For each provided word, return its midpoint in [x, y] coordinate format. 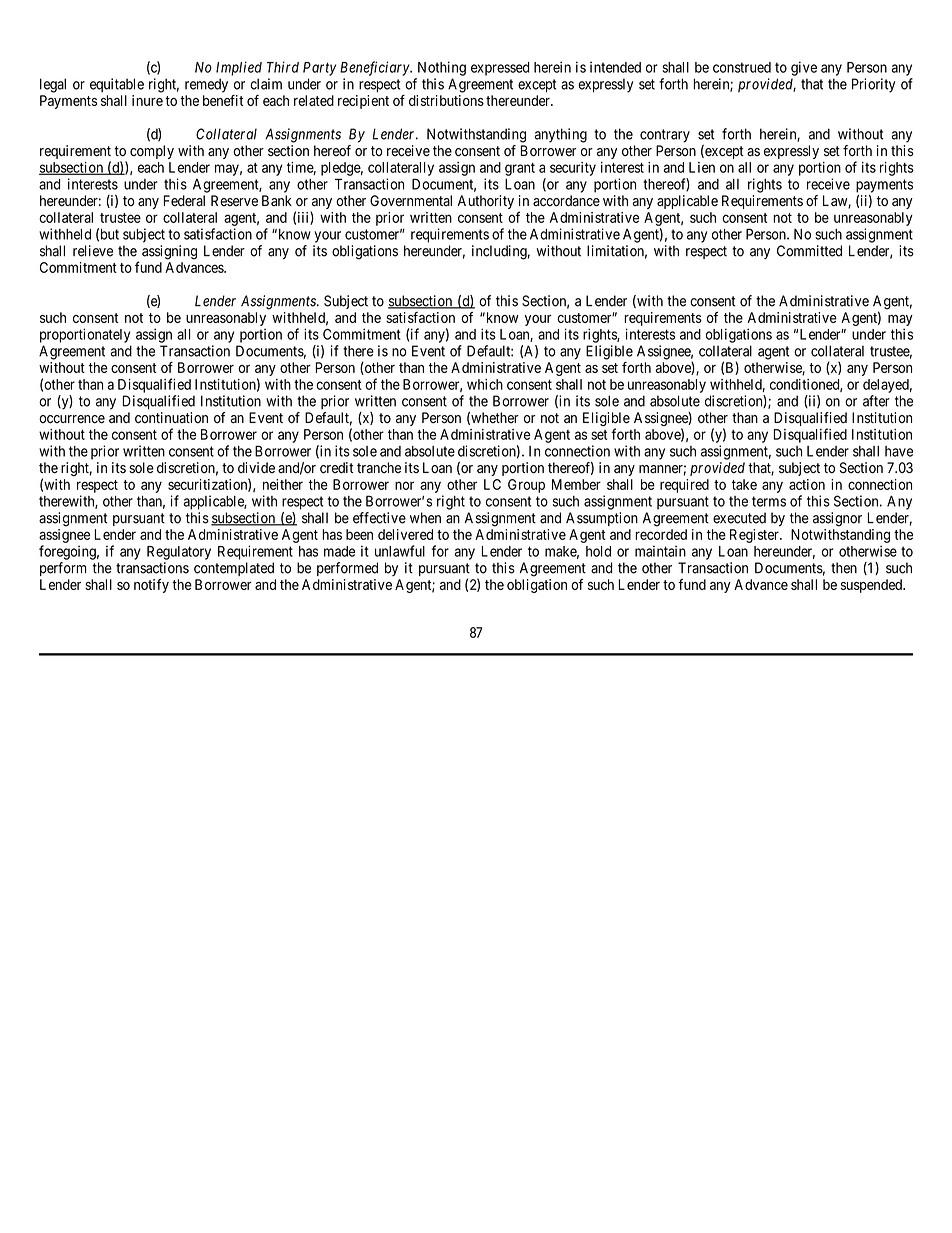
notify [151, 586]
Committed [809, 251]
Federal [184, 201]
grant [520, 169]
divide [256, 467]
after [876, 401]
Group [526, 486]
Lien [702, 167]
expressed [500, 69]
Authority [486, 202]
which [485, 384]
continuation [171, 418]
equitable [117, 85]
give [804, 68]
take [744, 484]
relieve [93, 251]
